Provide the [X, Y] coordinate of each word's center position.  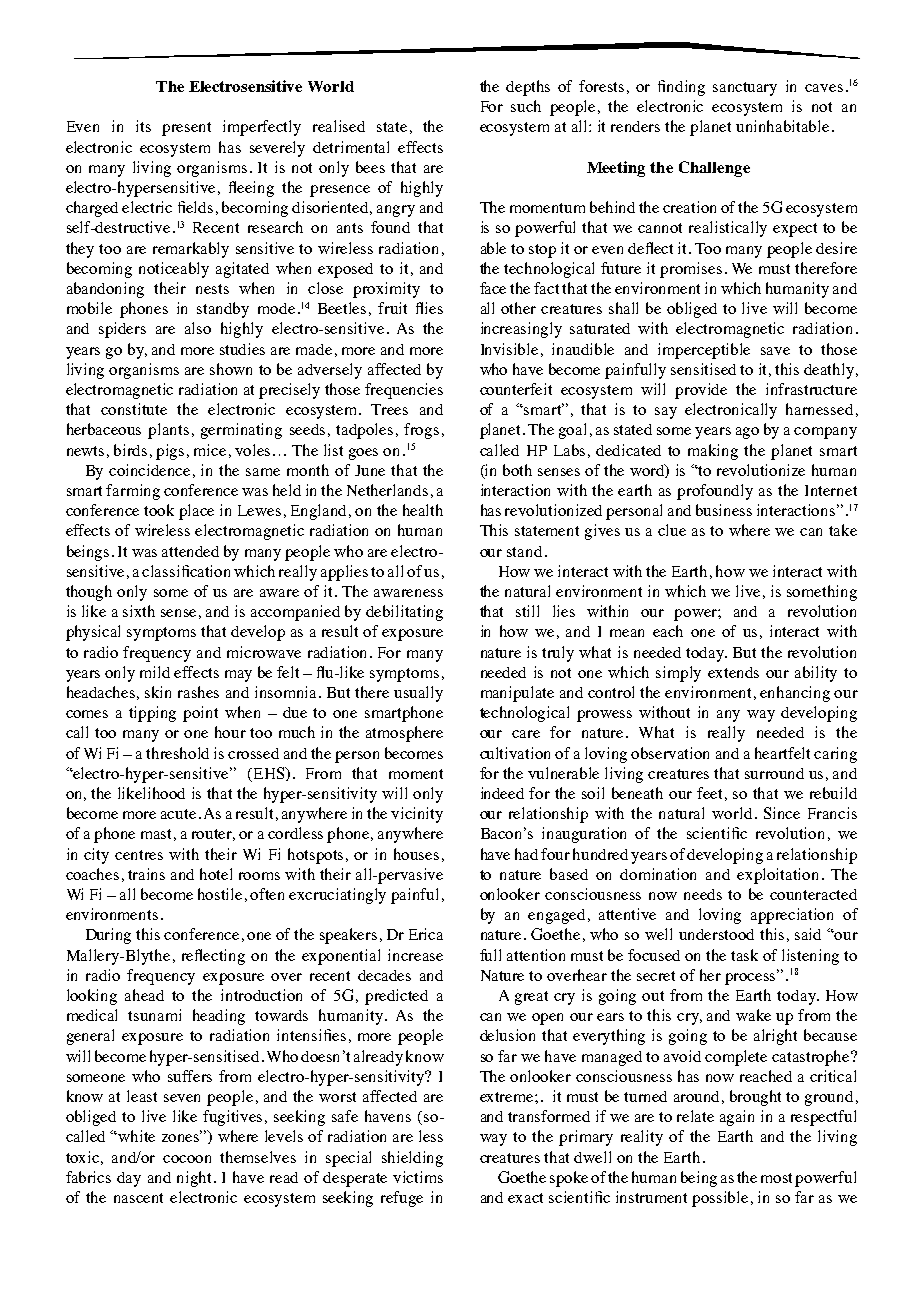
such [526, 106]
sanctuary [745, 89]
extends [733, 672]
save [775, 351]
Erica [426, 934]
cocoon [187, 1159]
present [186, 129]
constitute [134, 409]
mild [155, 672]
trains [146, 874]
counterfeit [516, 389]
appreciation [792, 916]
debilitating [404, 613]
